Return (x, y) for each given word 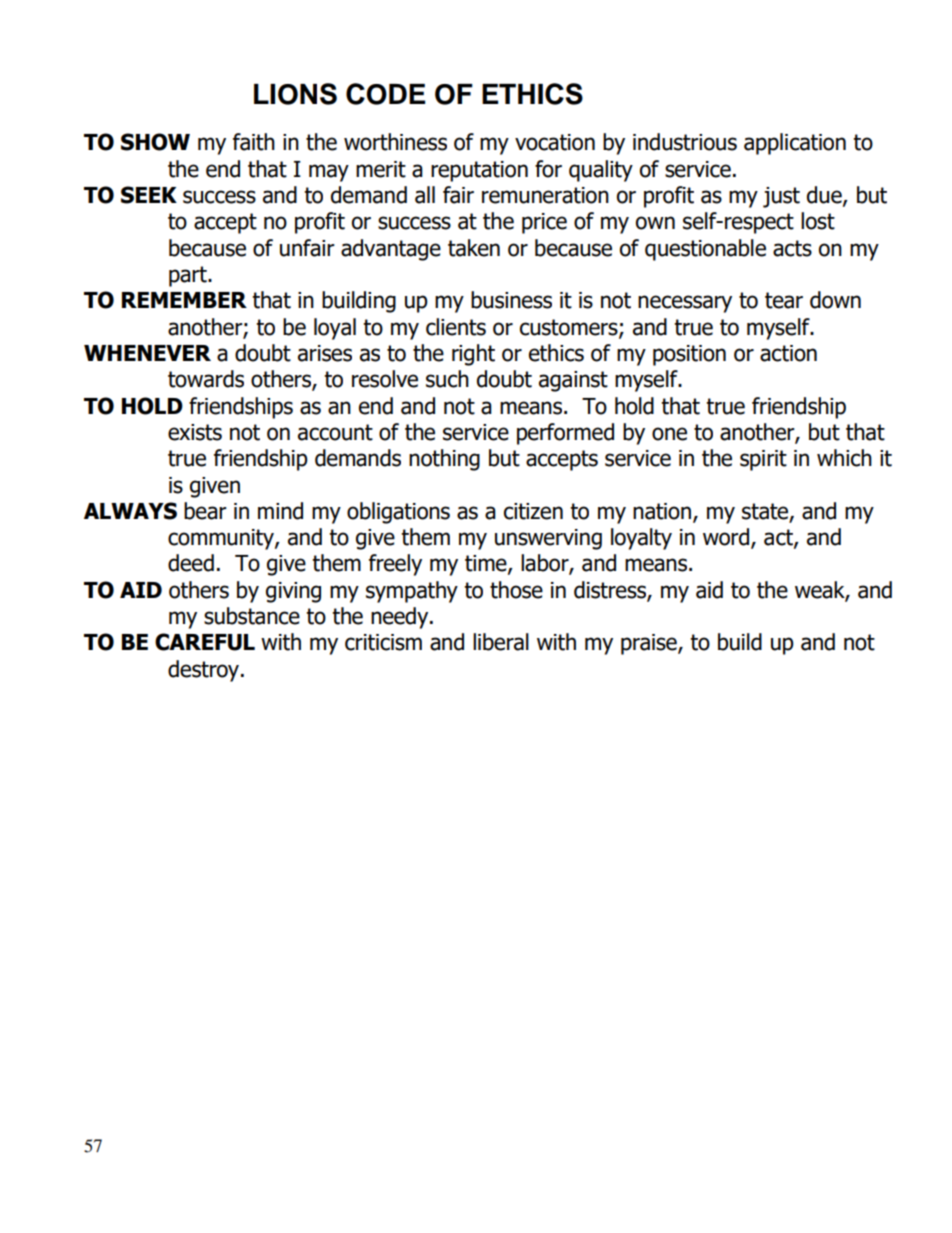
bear (205, 511)
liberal (501, 642)
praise (650, 644)
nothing (444, 460)
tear (784, 300)
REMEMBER (184, 300)
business (511, 300)
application (795, 144)
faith (254, 142)
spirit (763, 460)
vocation (555, 142)
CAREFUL (205, 642)
